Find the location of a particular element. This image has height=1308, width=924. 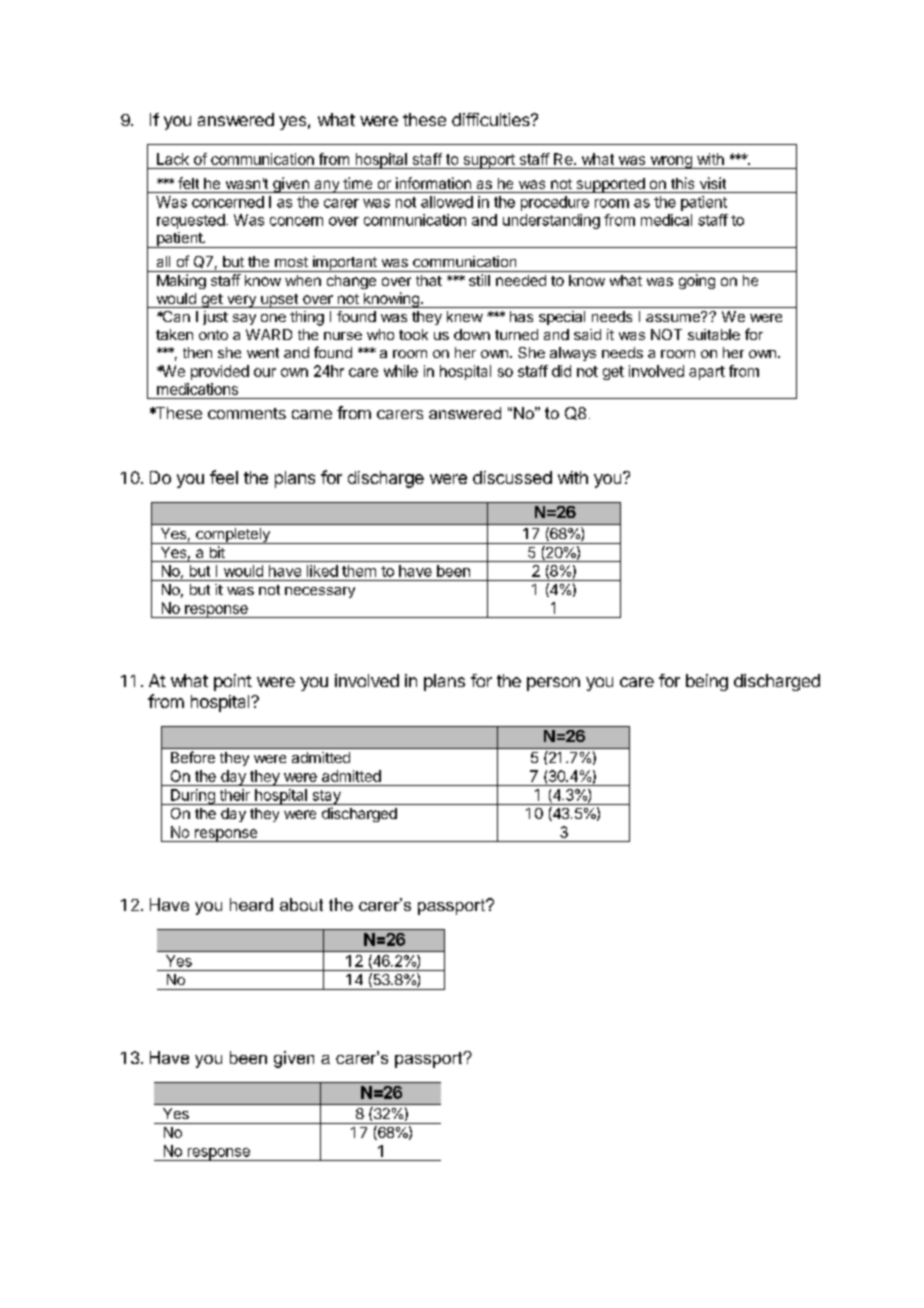

apart is located at coordinates (707, 373).
